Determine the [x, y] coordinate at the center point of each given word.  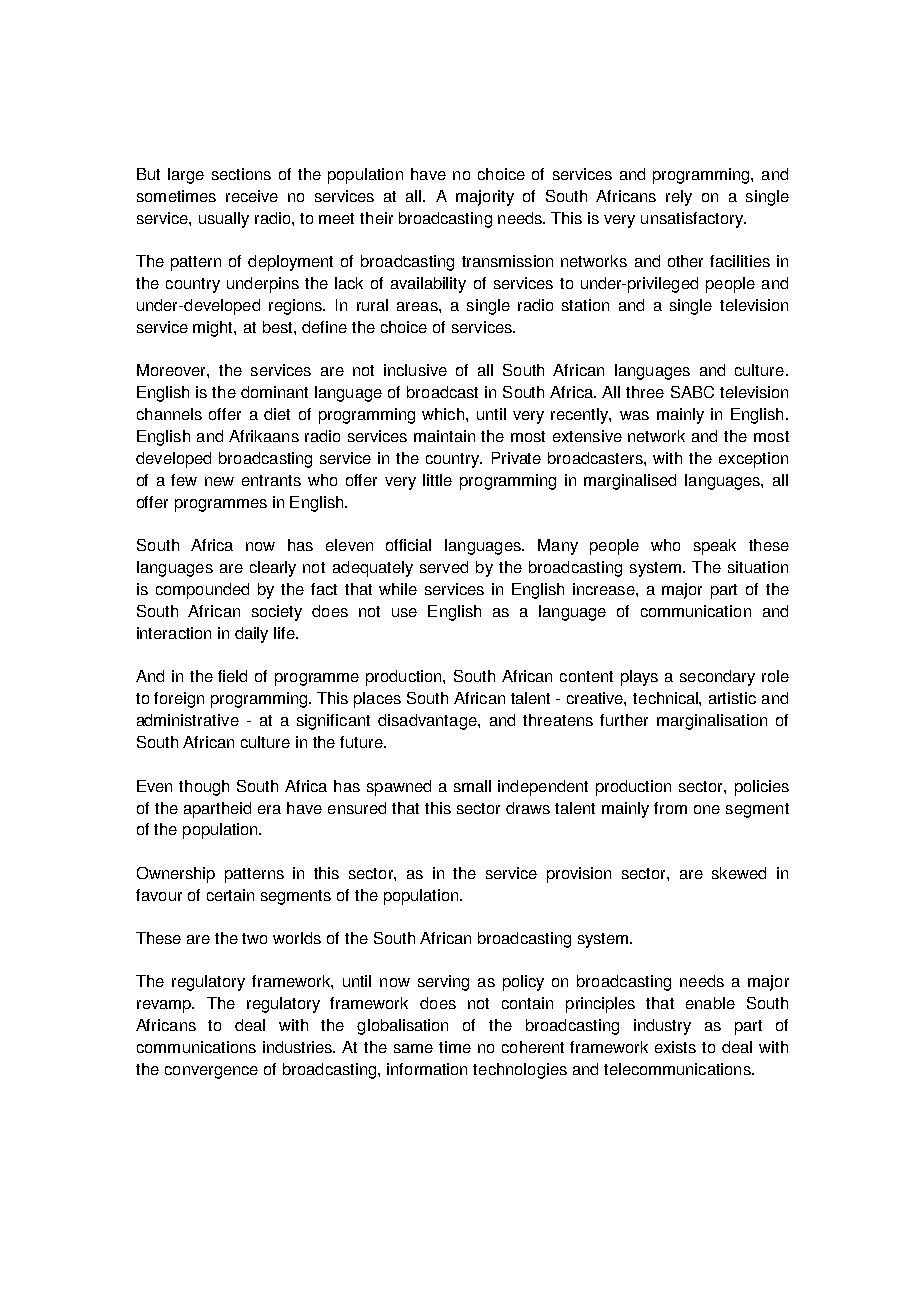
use [404, 612]
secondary [717, 678]
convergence [211, 1072]
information [427, 1069]
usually [224, 220]
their [376, 218]
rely [679, 198]
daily [251, 635]
